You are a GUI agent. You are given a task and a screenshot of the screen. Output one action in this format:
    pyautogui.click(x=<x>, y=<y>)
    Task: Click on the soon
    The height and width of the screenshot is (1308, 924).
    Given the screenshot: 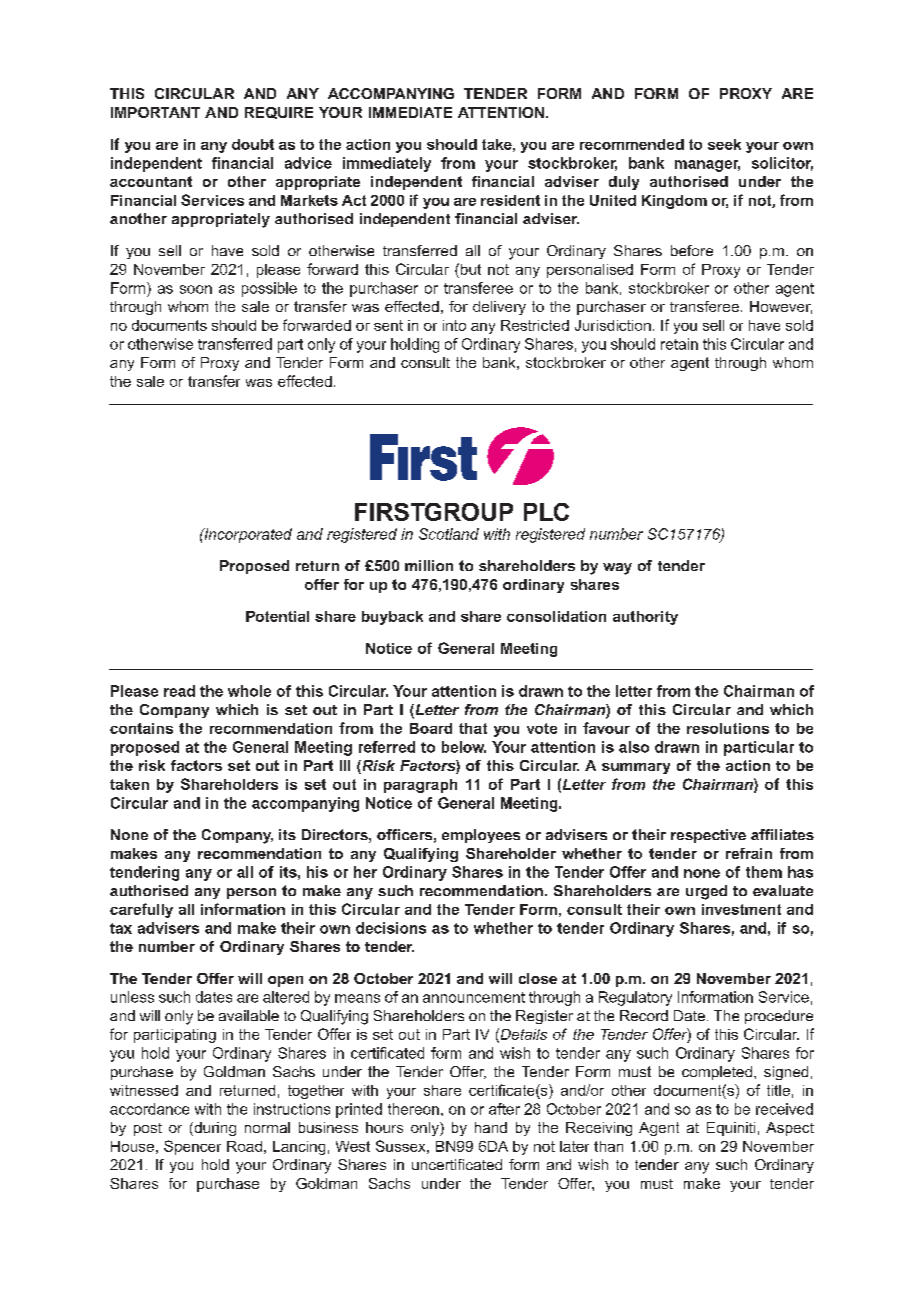 What is the action you would take?
    pyautogui.click(x=196, y=289)
